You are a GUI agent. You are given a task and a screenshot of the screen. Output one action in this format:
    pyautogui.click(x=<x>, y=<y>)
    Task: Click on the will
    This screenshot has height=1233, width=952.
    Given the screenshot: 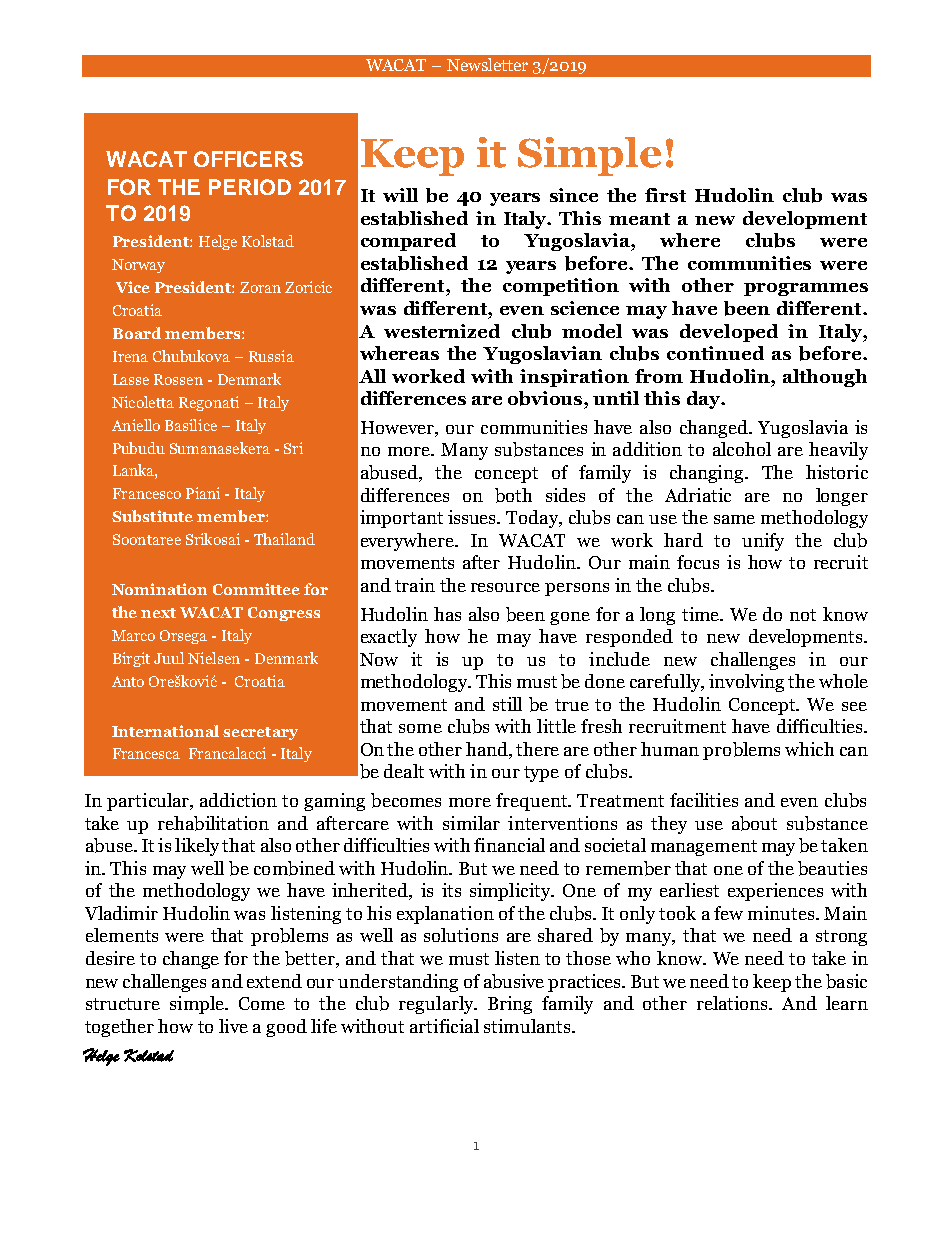 What is the action you would take?
    pyautogui.click(x=400, y=195)
